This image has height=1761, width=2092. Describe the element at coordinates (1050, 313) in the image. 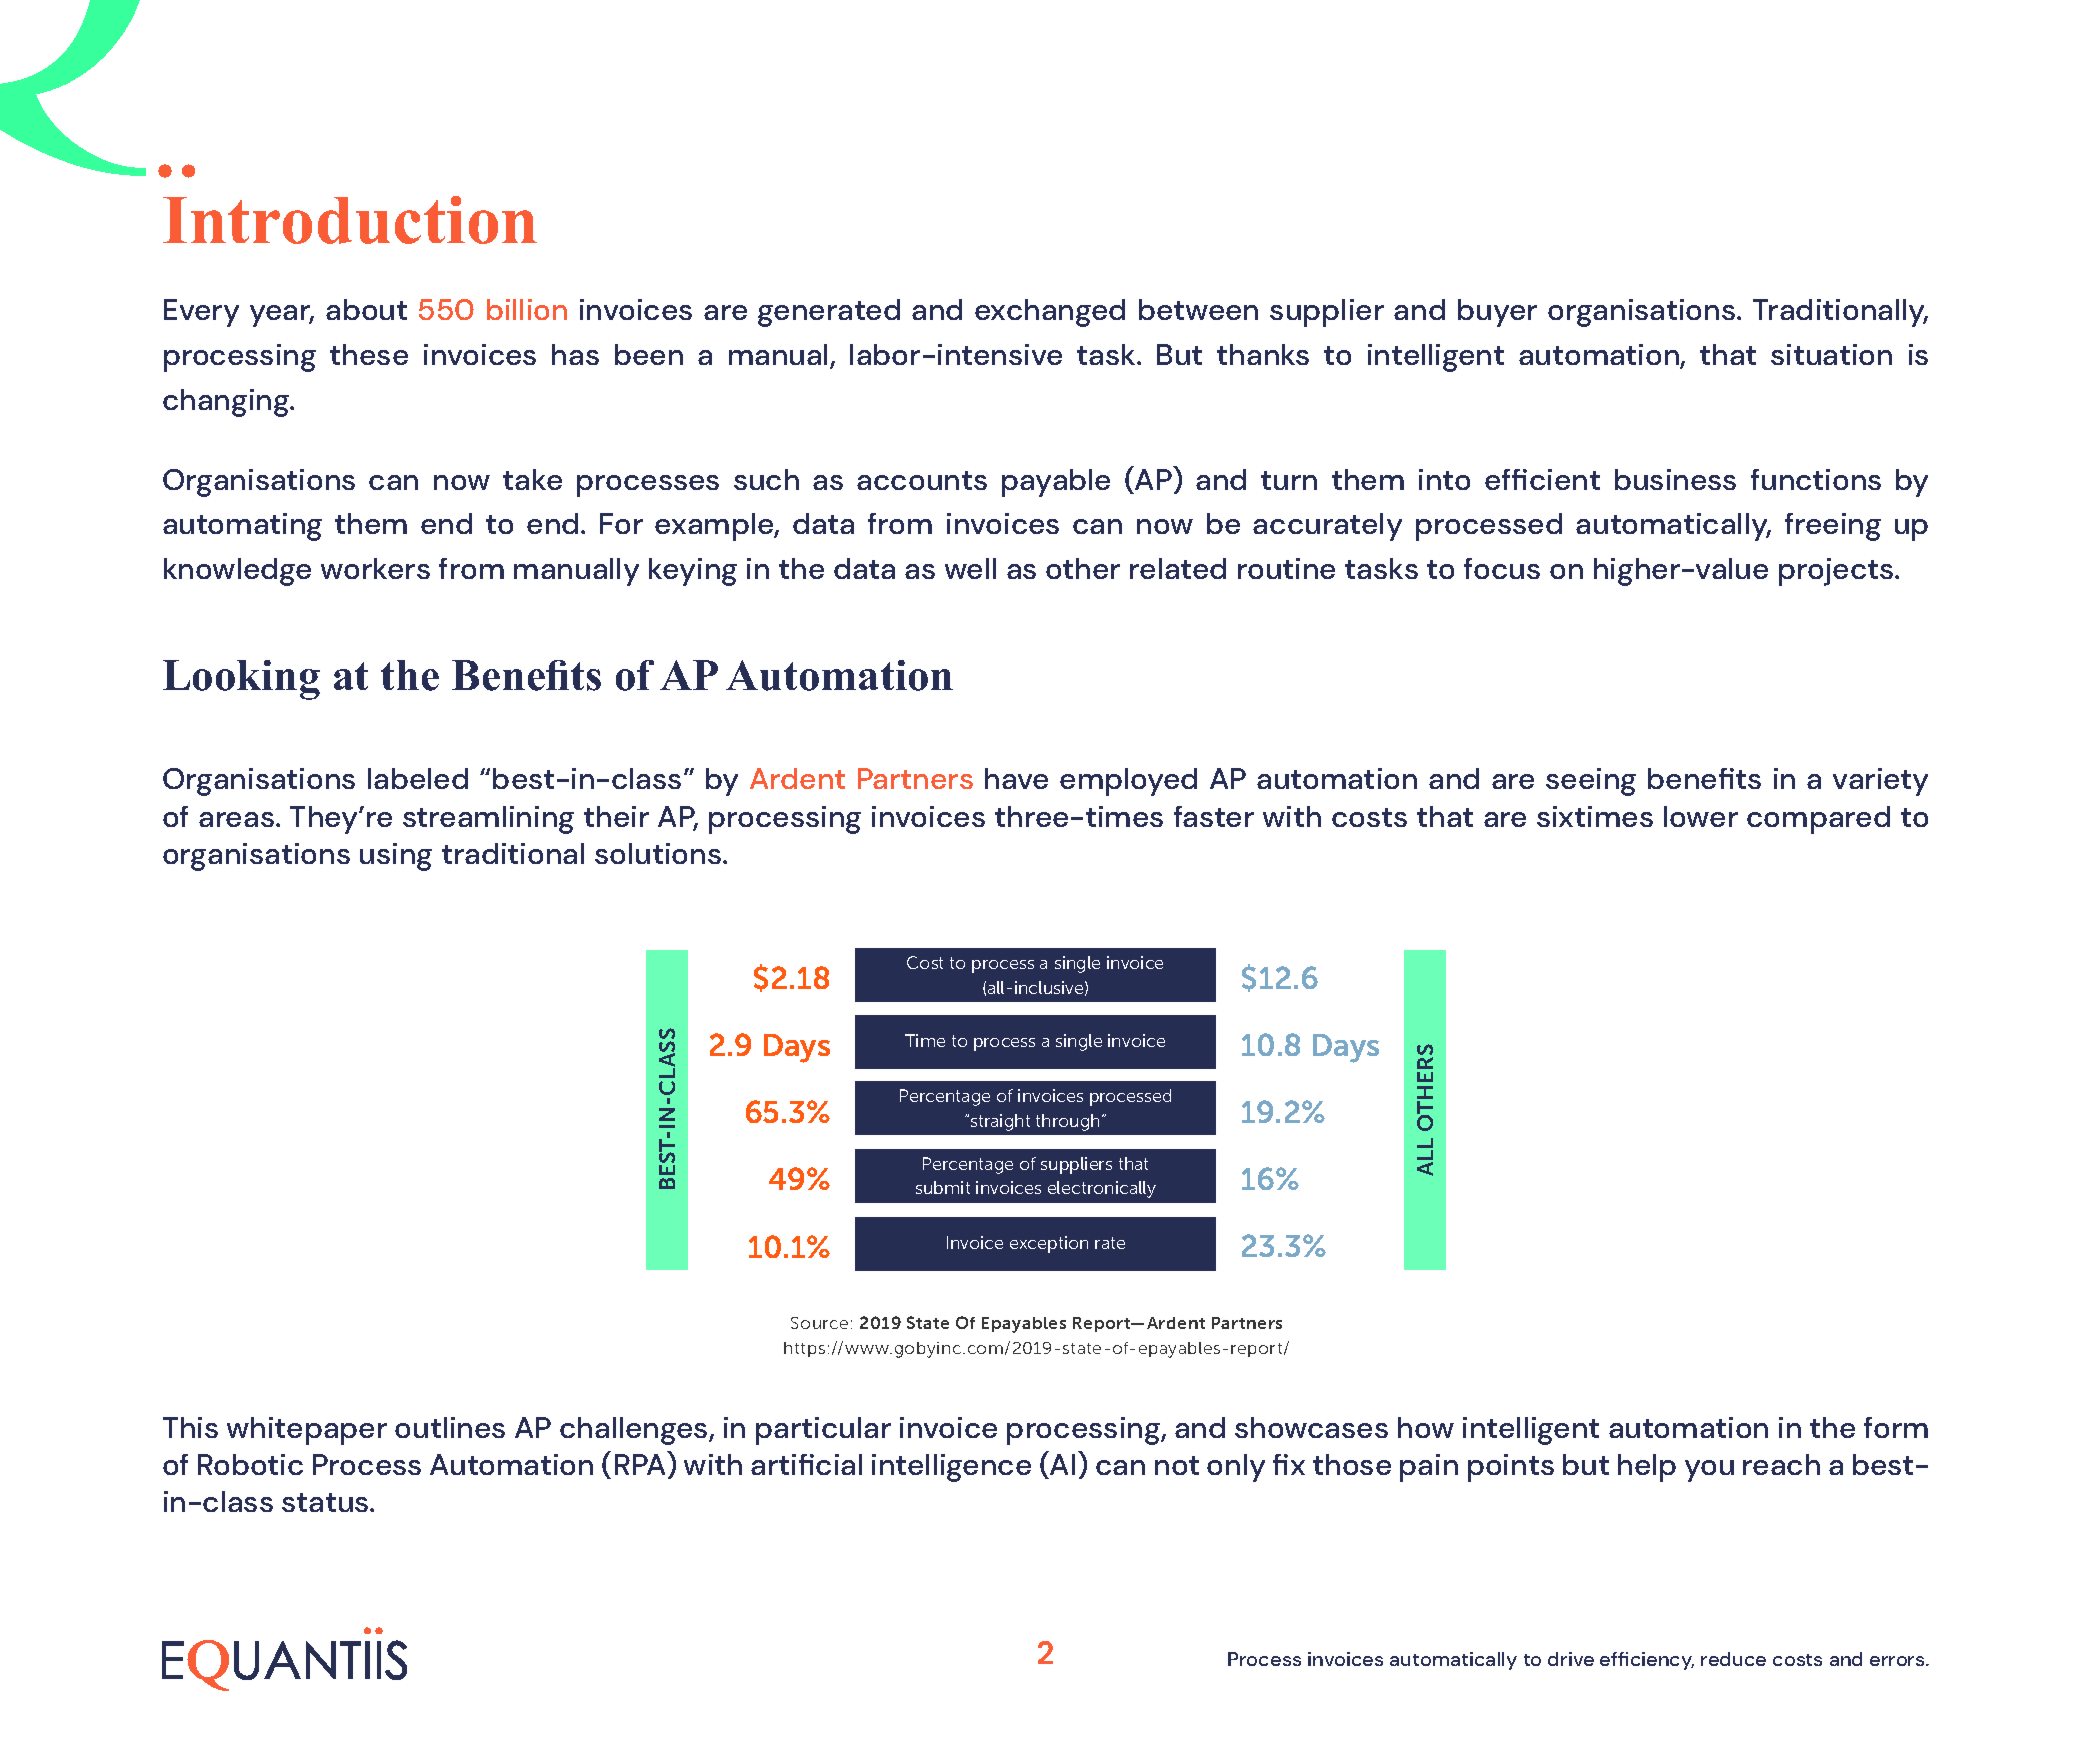

I see `exchanged` at that location.
